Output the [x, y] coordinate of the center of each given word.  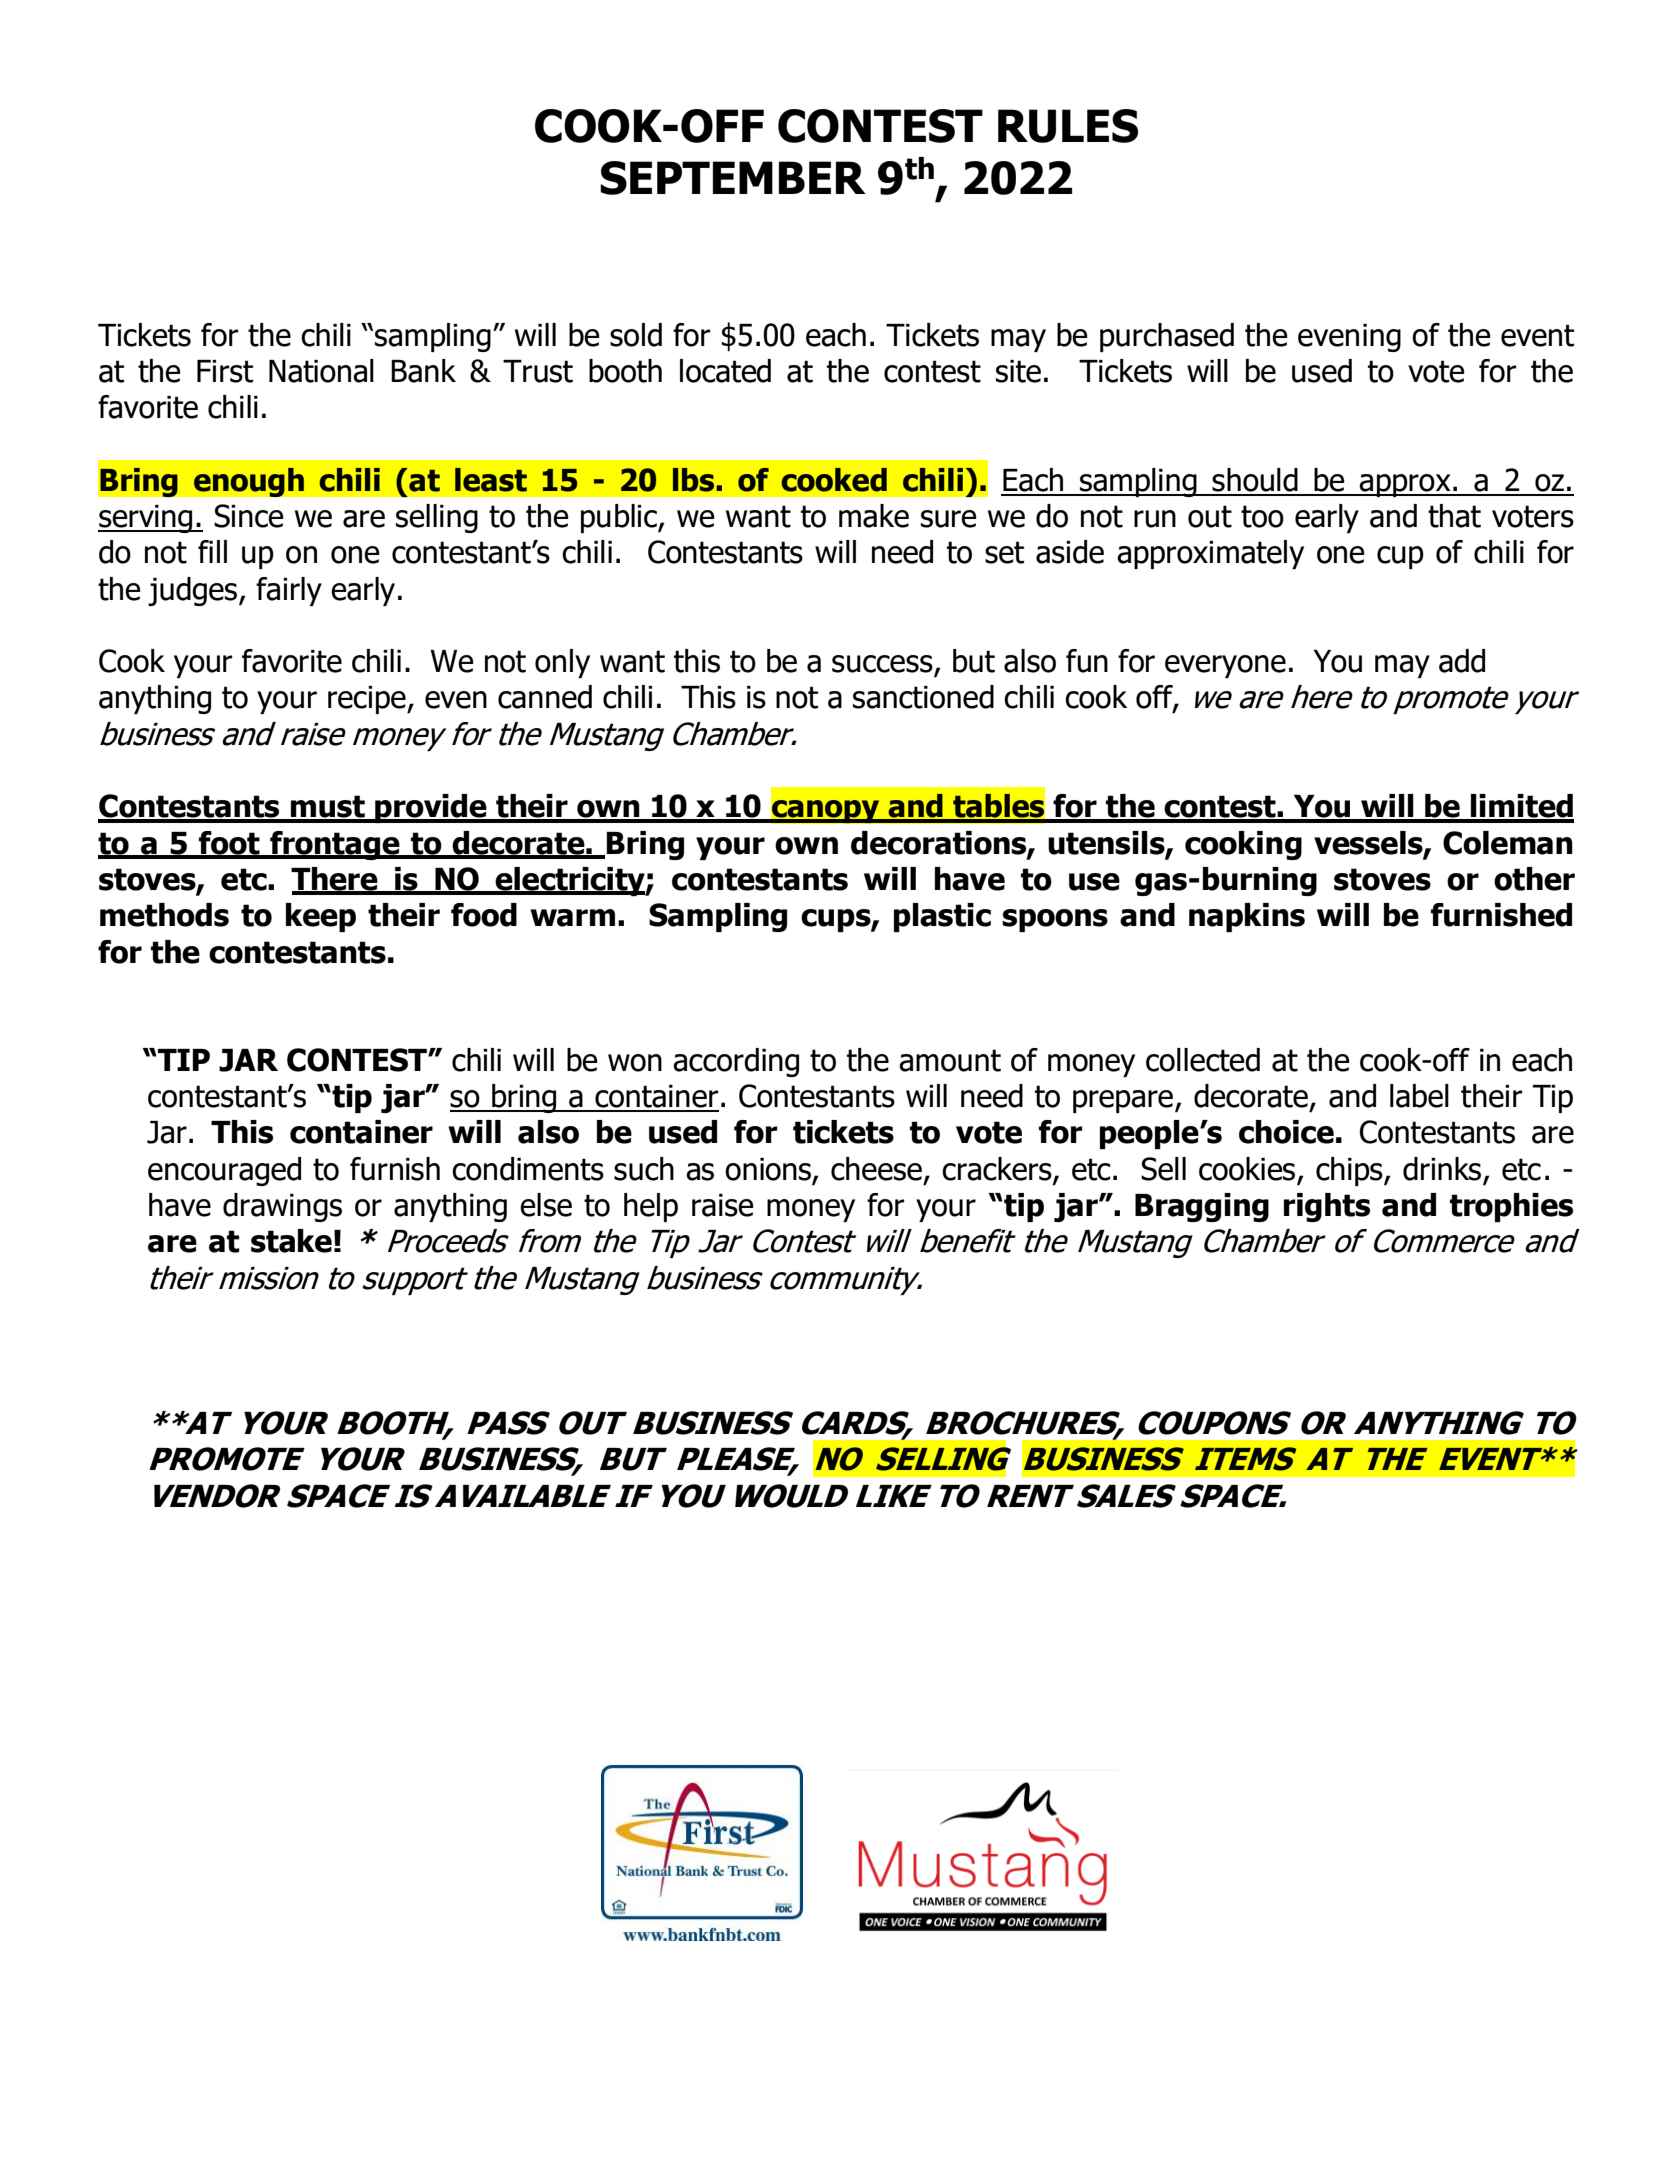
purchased [1167, 337]
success [883, 665]
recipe [368, 700]
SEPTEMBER [733, 178]
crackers [998, 1170]
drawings [282, 1207]
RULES [1068, 126]
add [1462, 661]
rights [1327, 1207]
